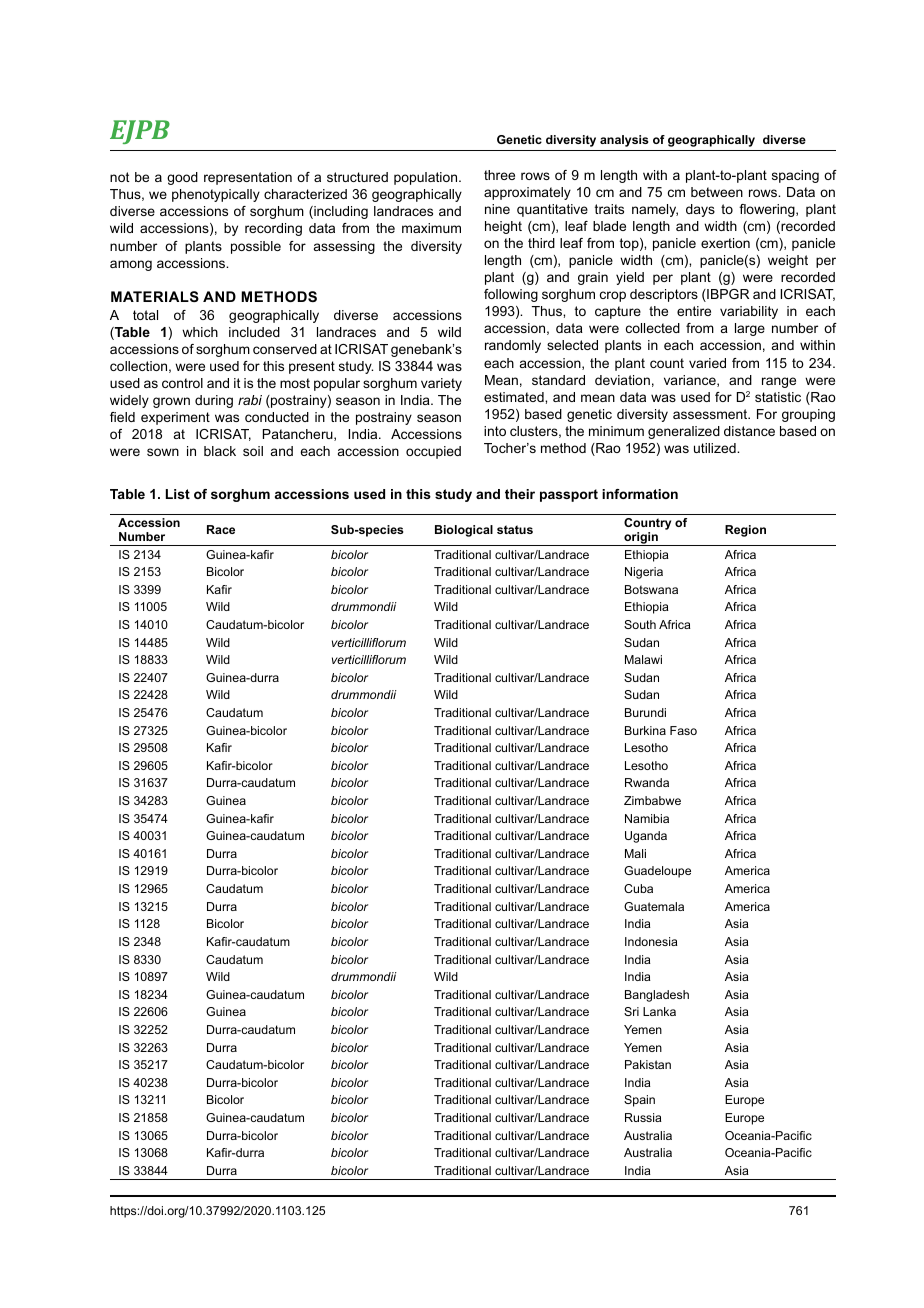  Describe the element at coordinates (639, 1101) in the screenshot. I see `Spain` at that location.
